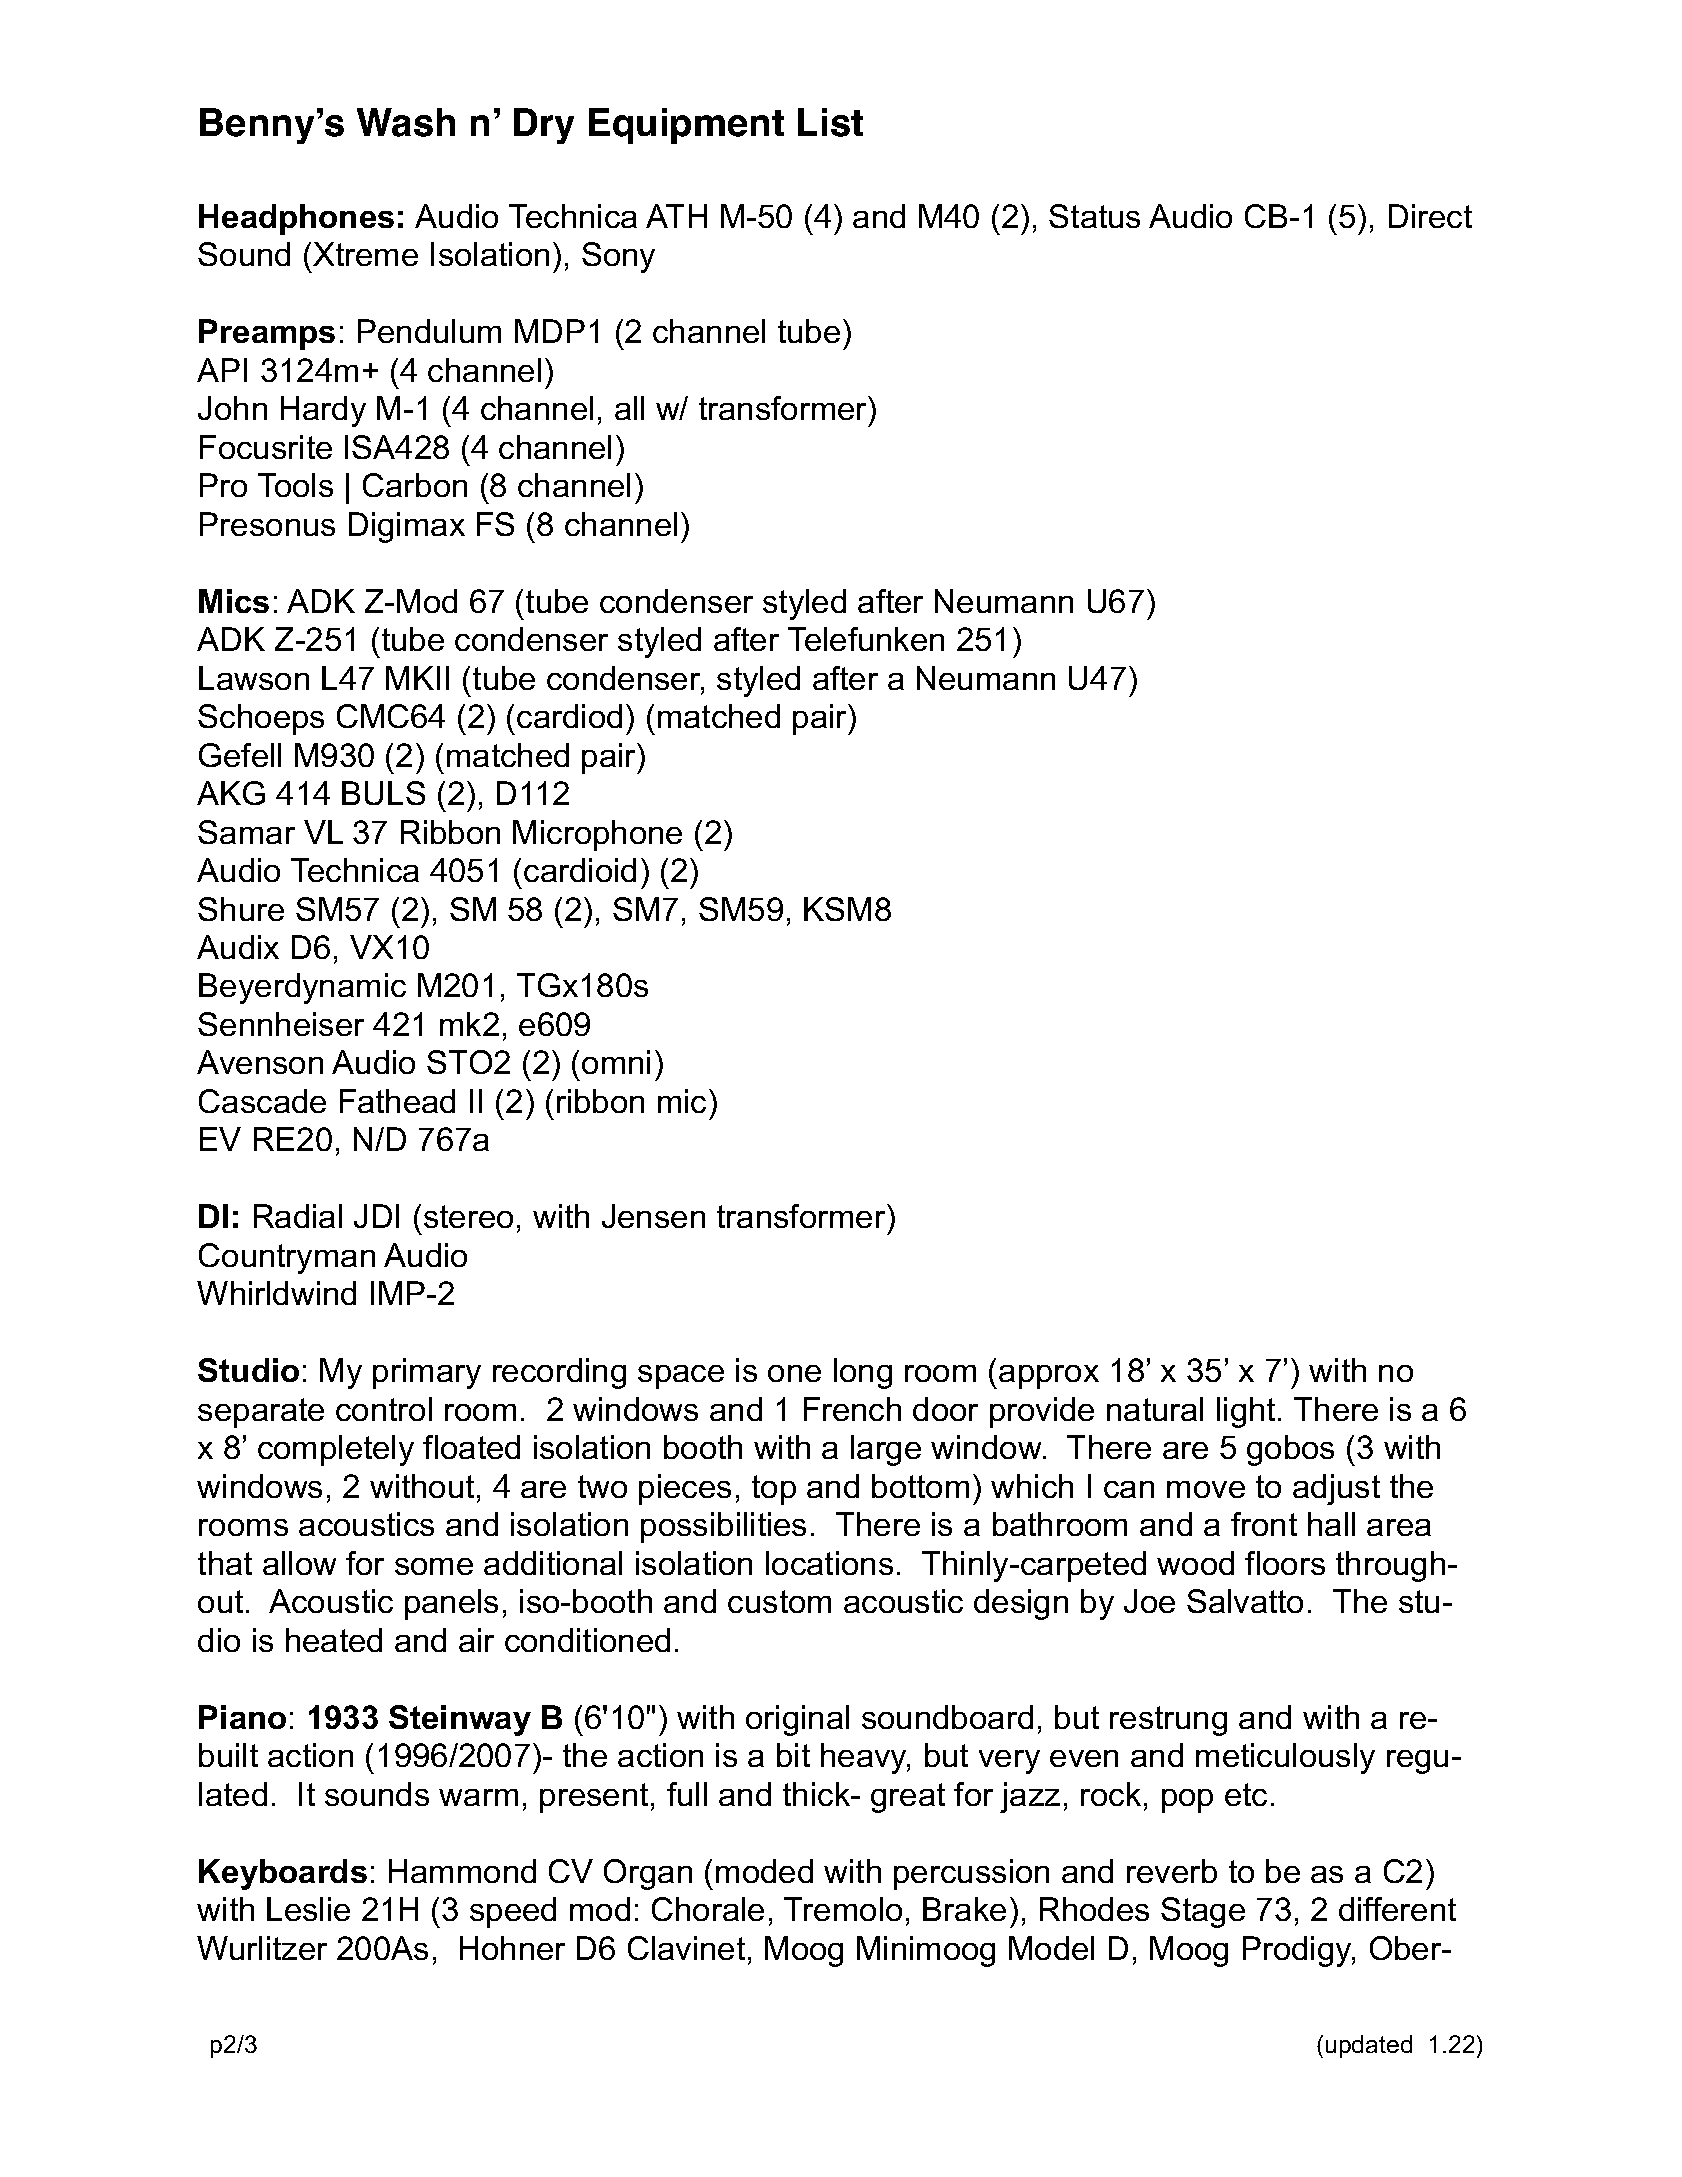 This screenshot has width=1682, height=2177. I want to click on Wash, so click(406, 122).
